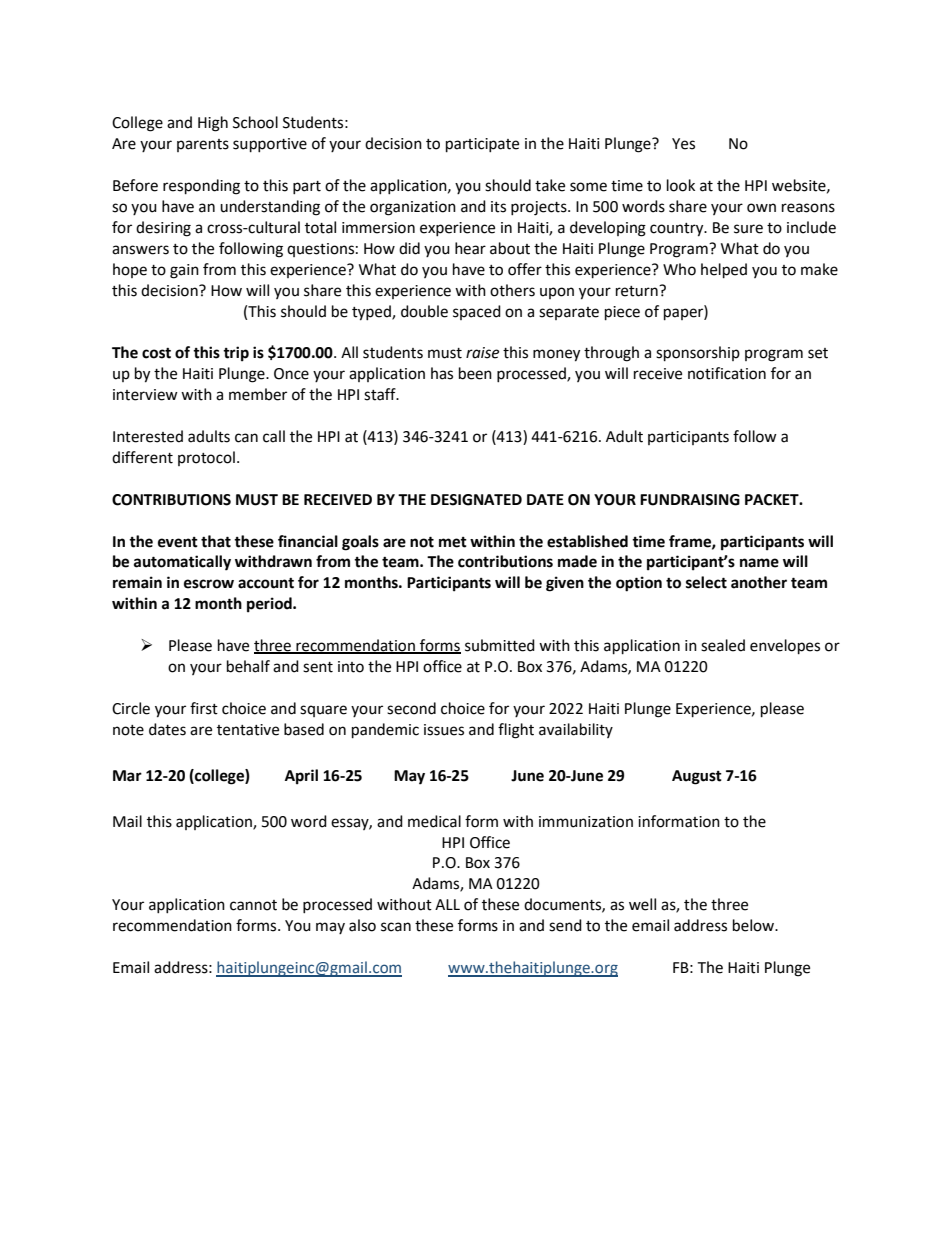 This image has width=952, height=1233. Describe the element at coordinates (203, 145) in the image. I see `parents` at that location.
